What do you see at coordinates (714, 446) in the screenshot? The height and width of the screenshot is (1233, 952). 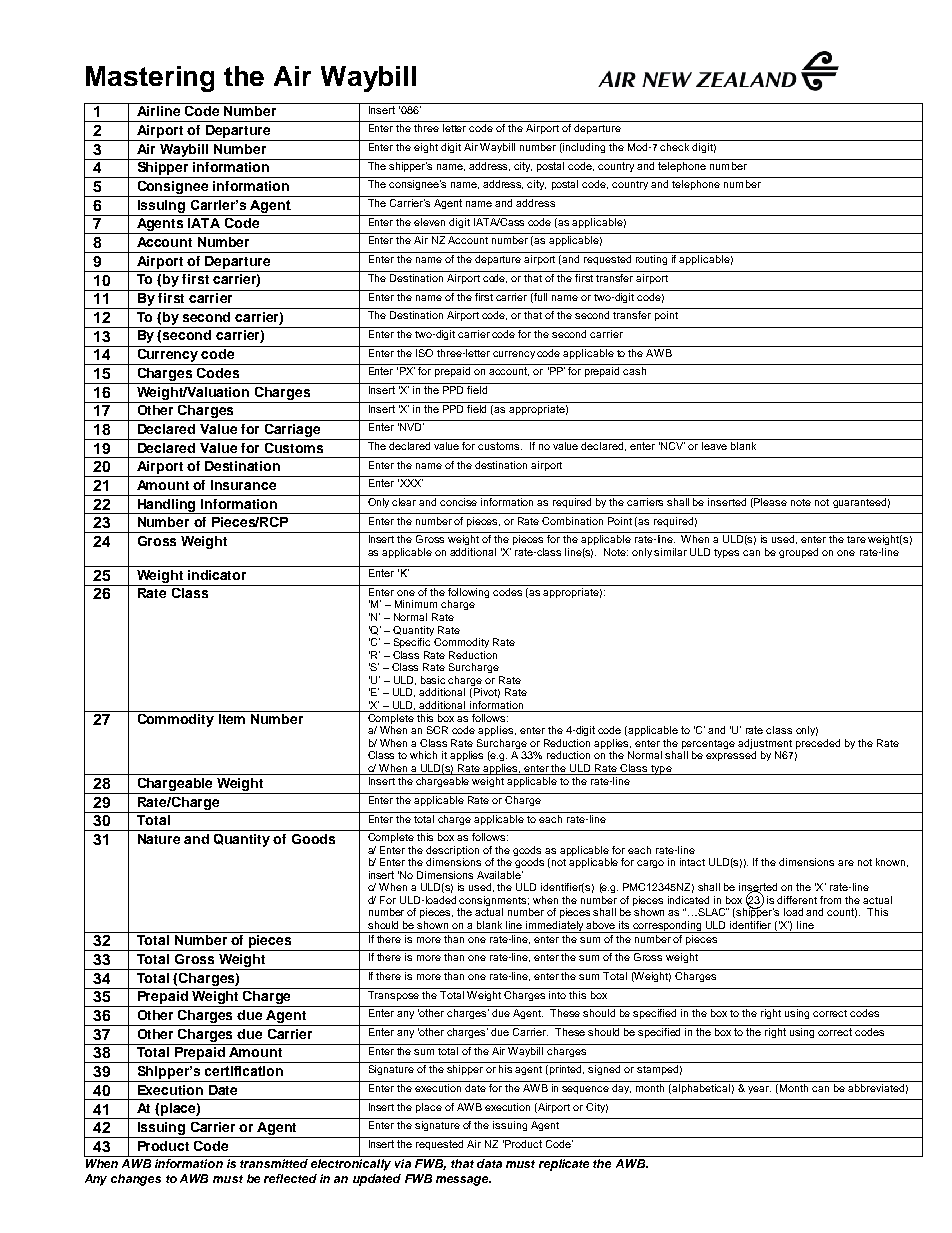 I see `leave` at bounding box center [714, 446].
